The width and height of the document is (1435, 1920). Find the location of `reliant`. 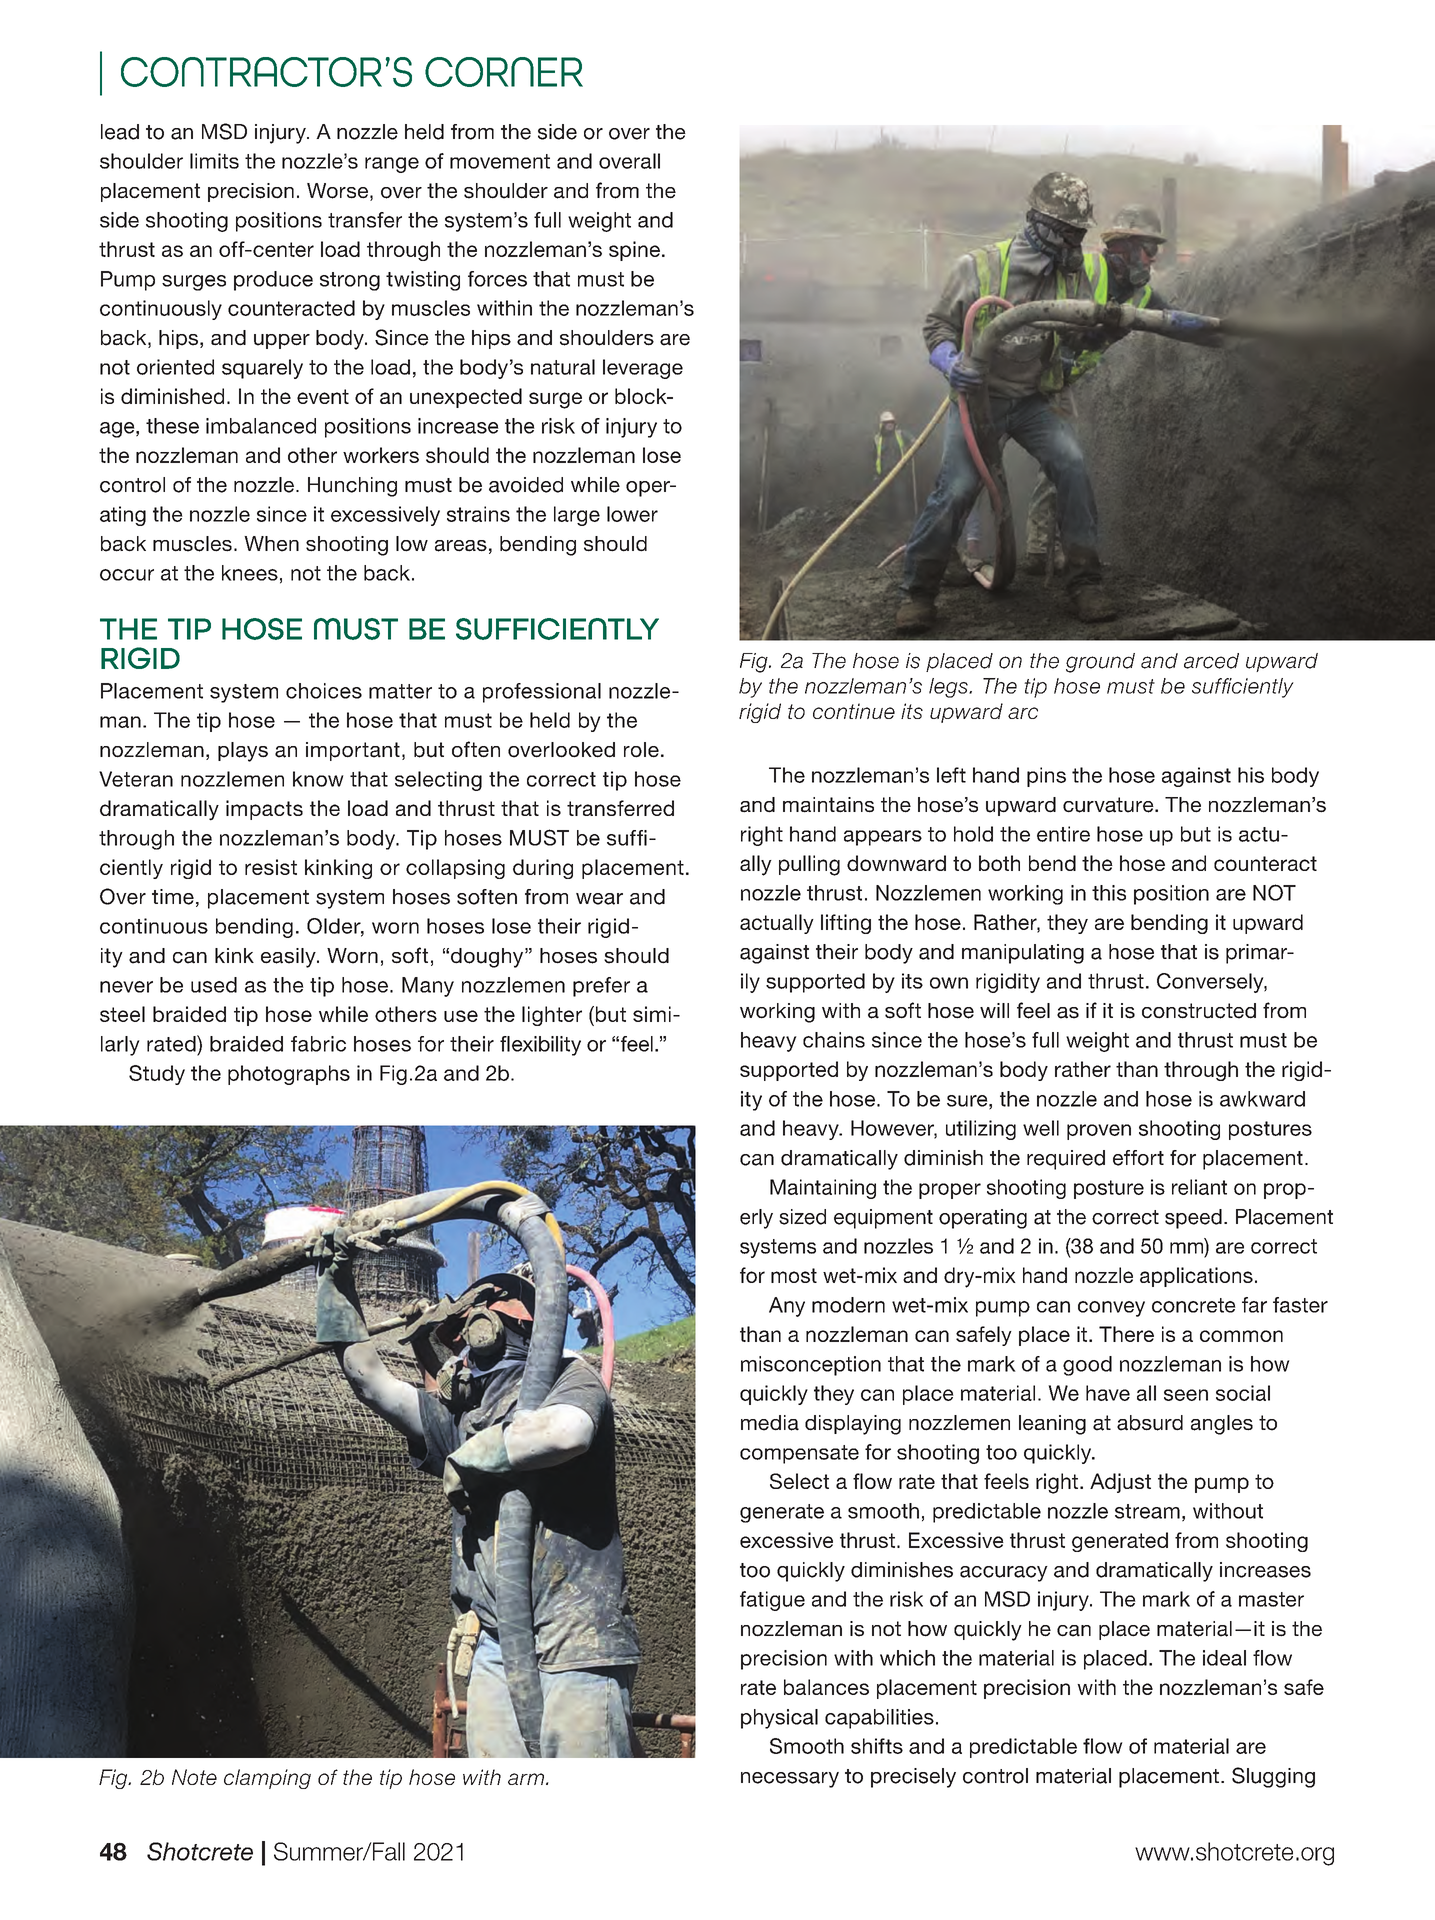

reliant is located at coordinates (1199, 1187).
